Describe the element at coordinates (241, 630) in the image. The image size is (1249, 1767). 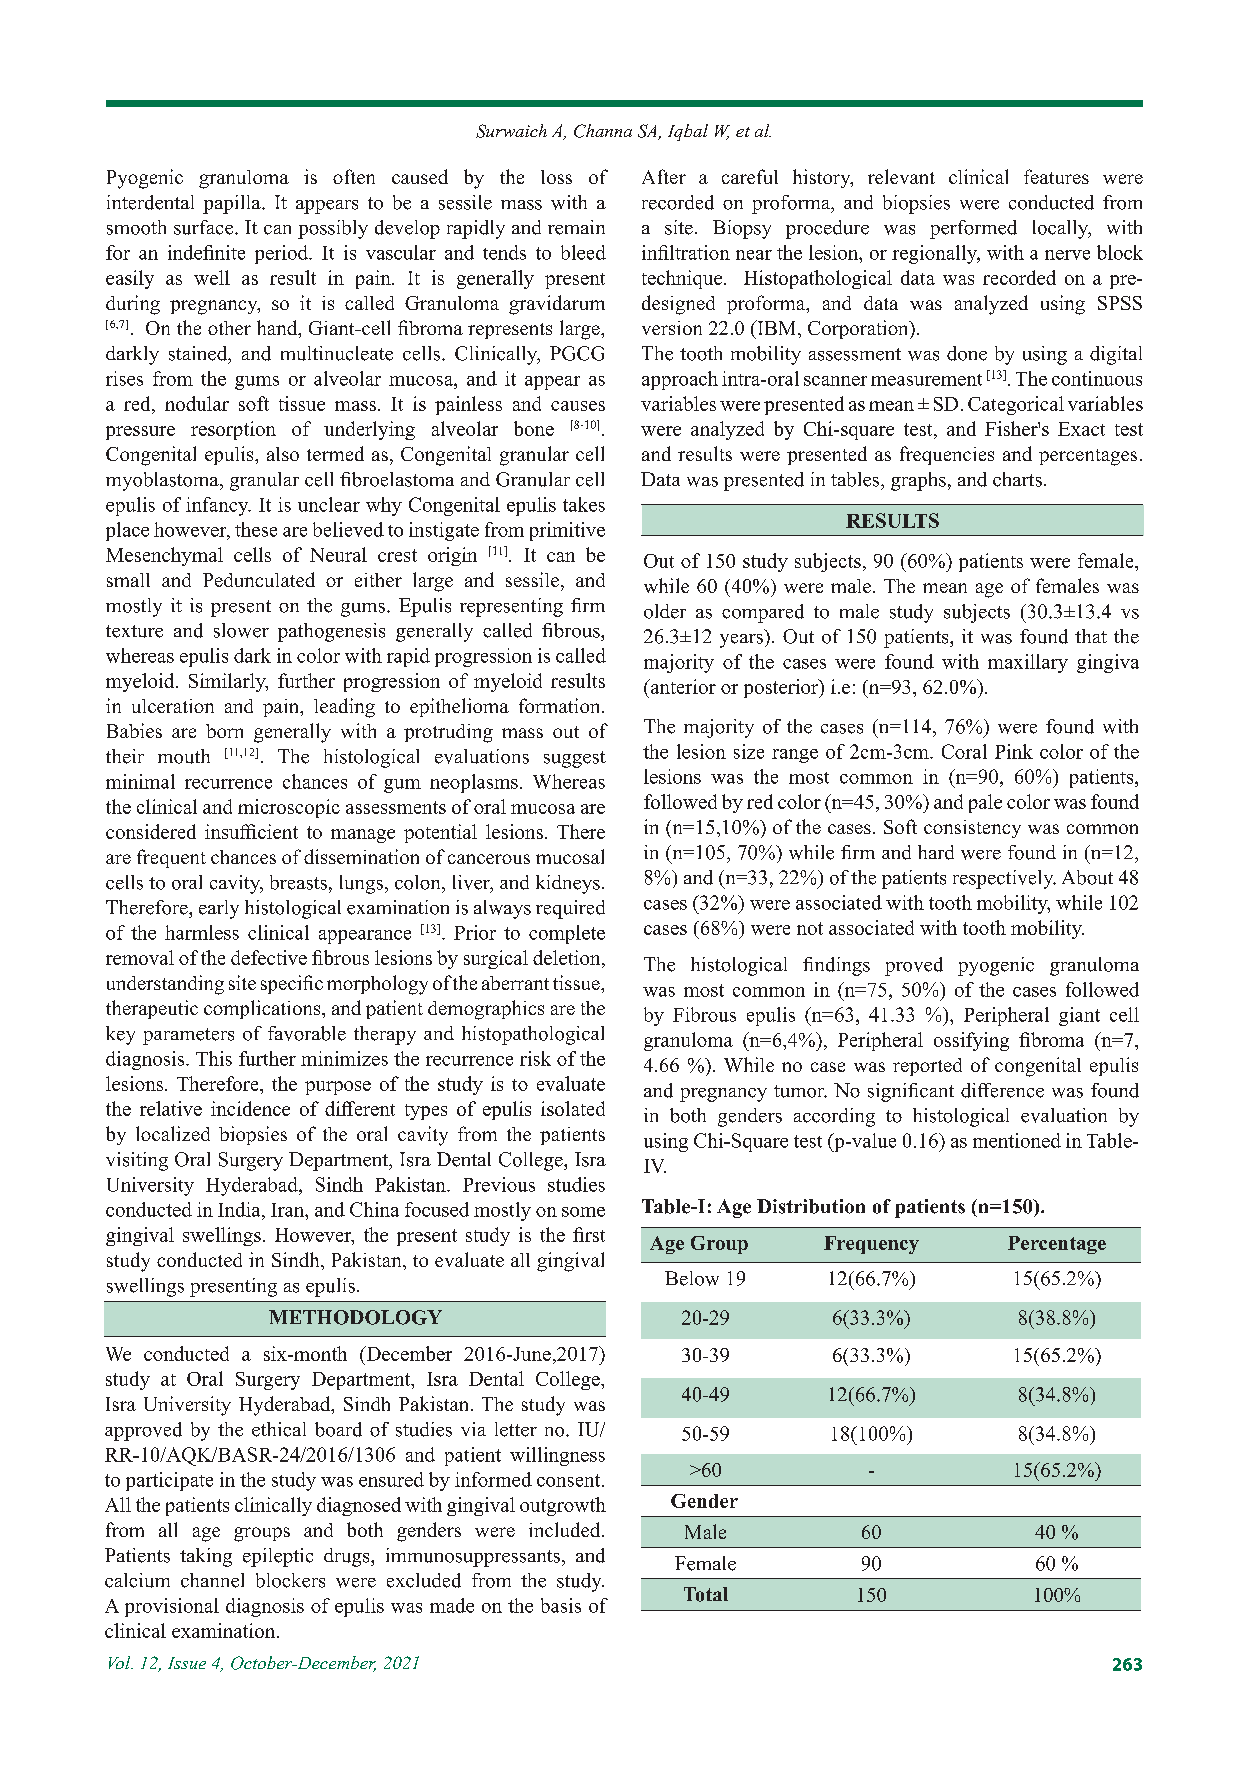
I see `slower` at that location.
